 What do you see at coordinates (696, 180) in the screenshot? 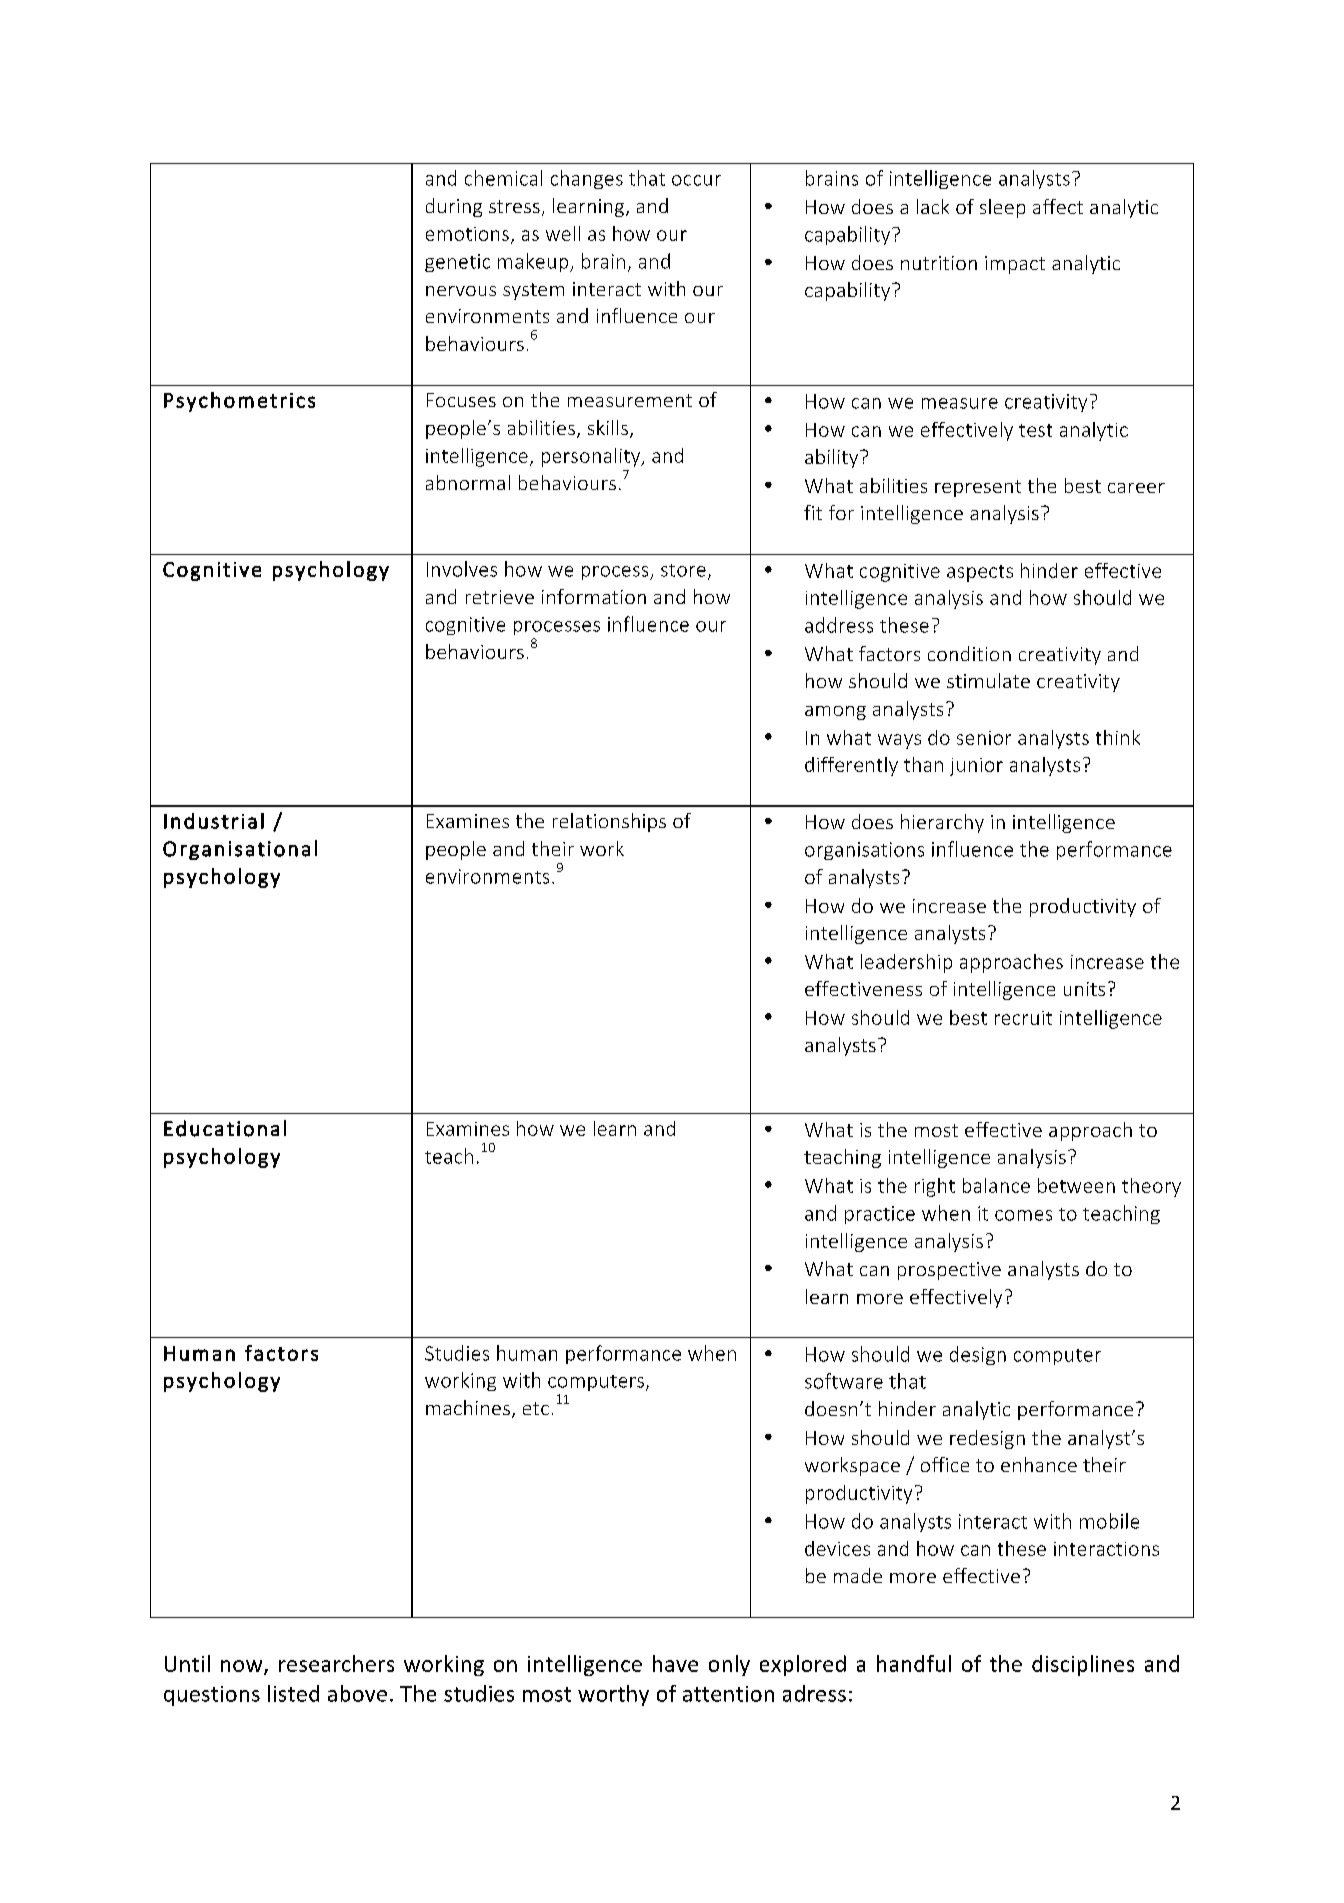
I see `occur` at bounding box center [696, 180].
